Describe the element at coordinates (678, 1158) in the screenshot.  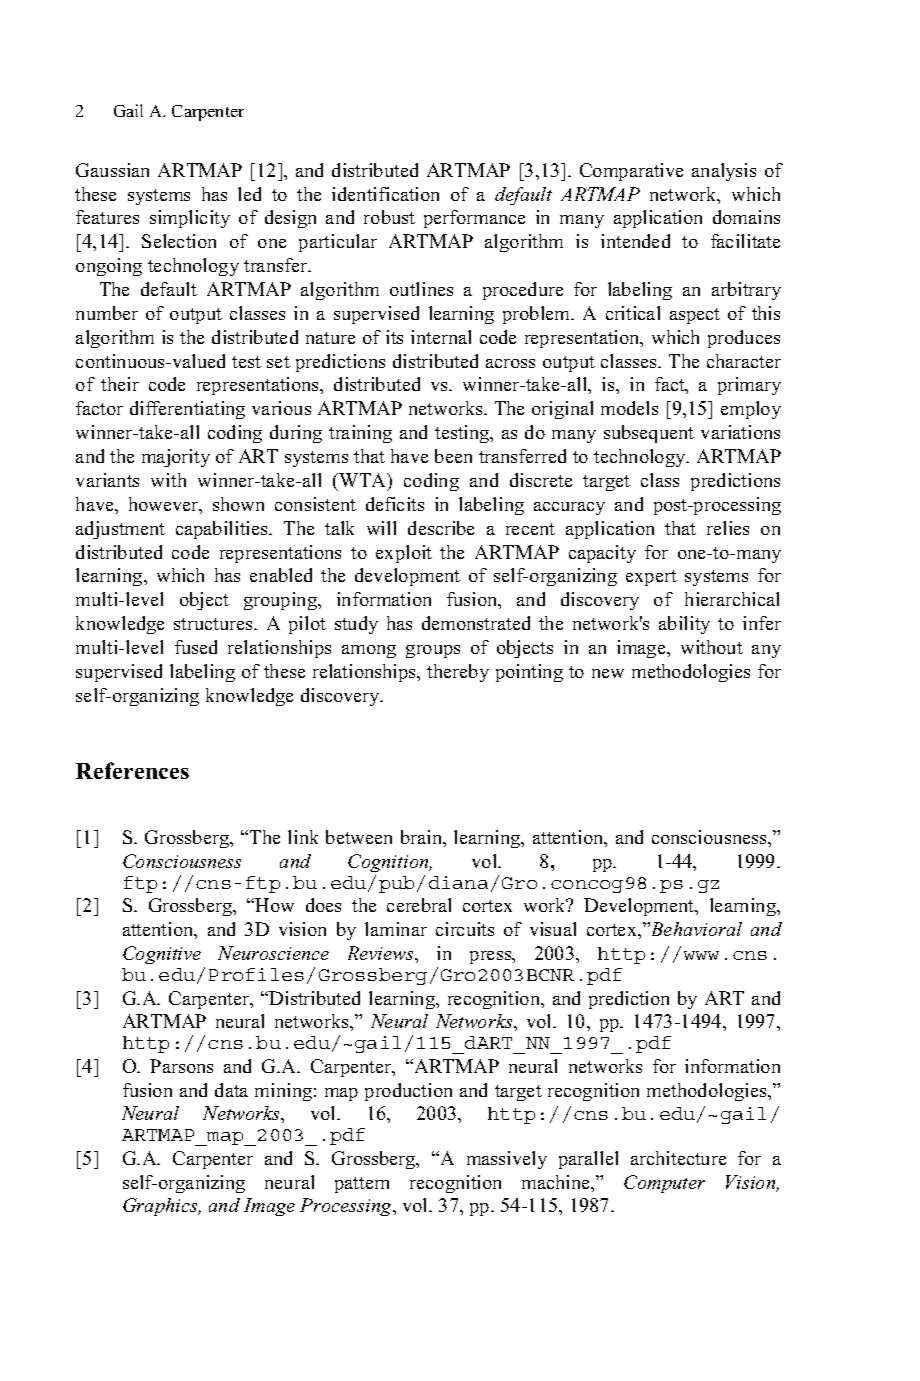
I see `architecture` at that location.
